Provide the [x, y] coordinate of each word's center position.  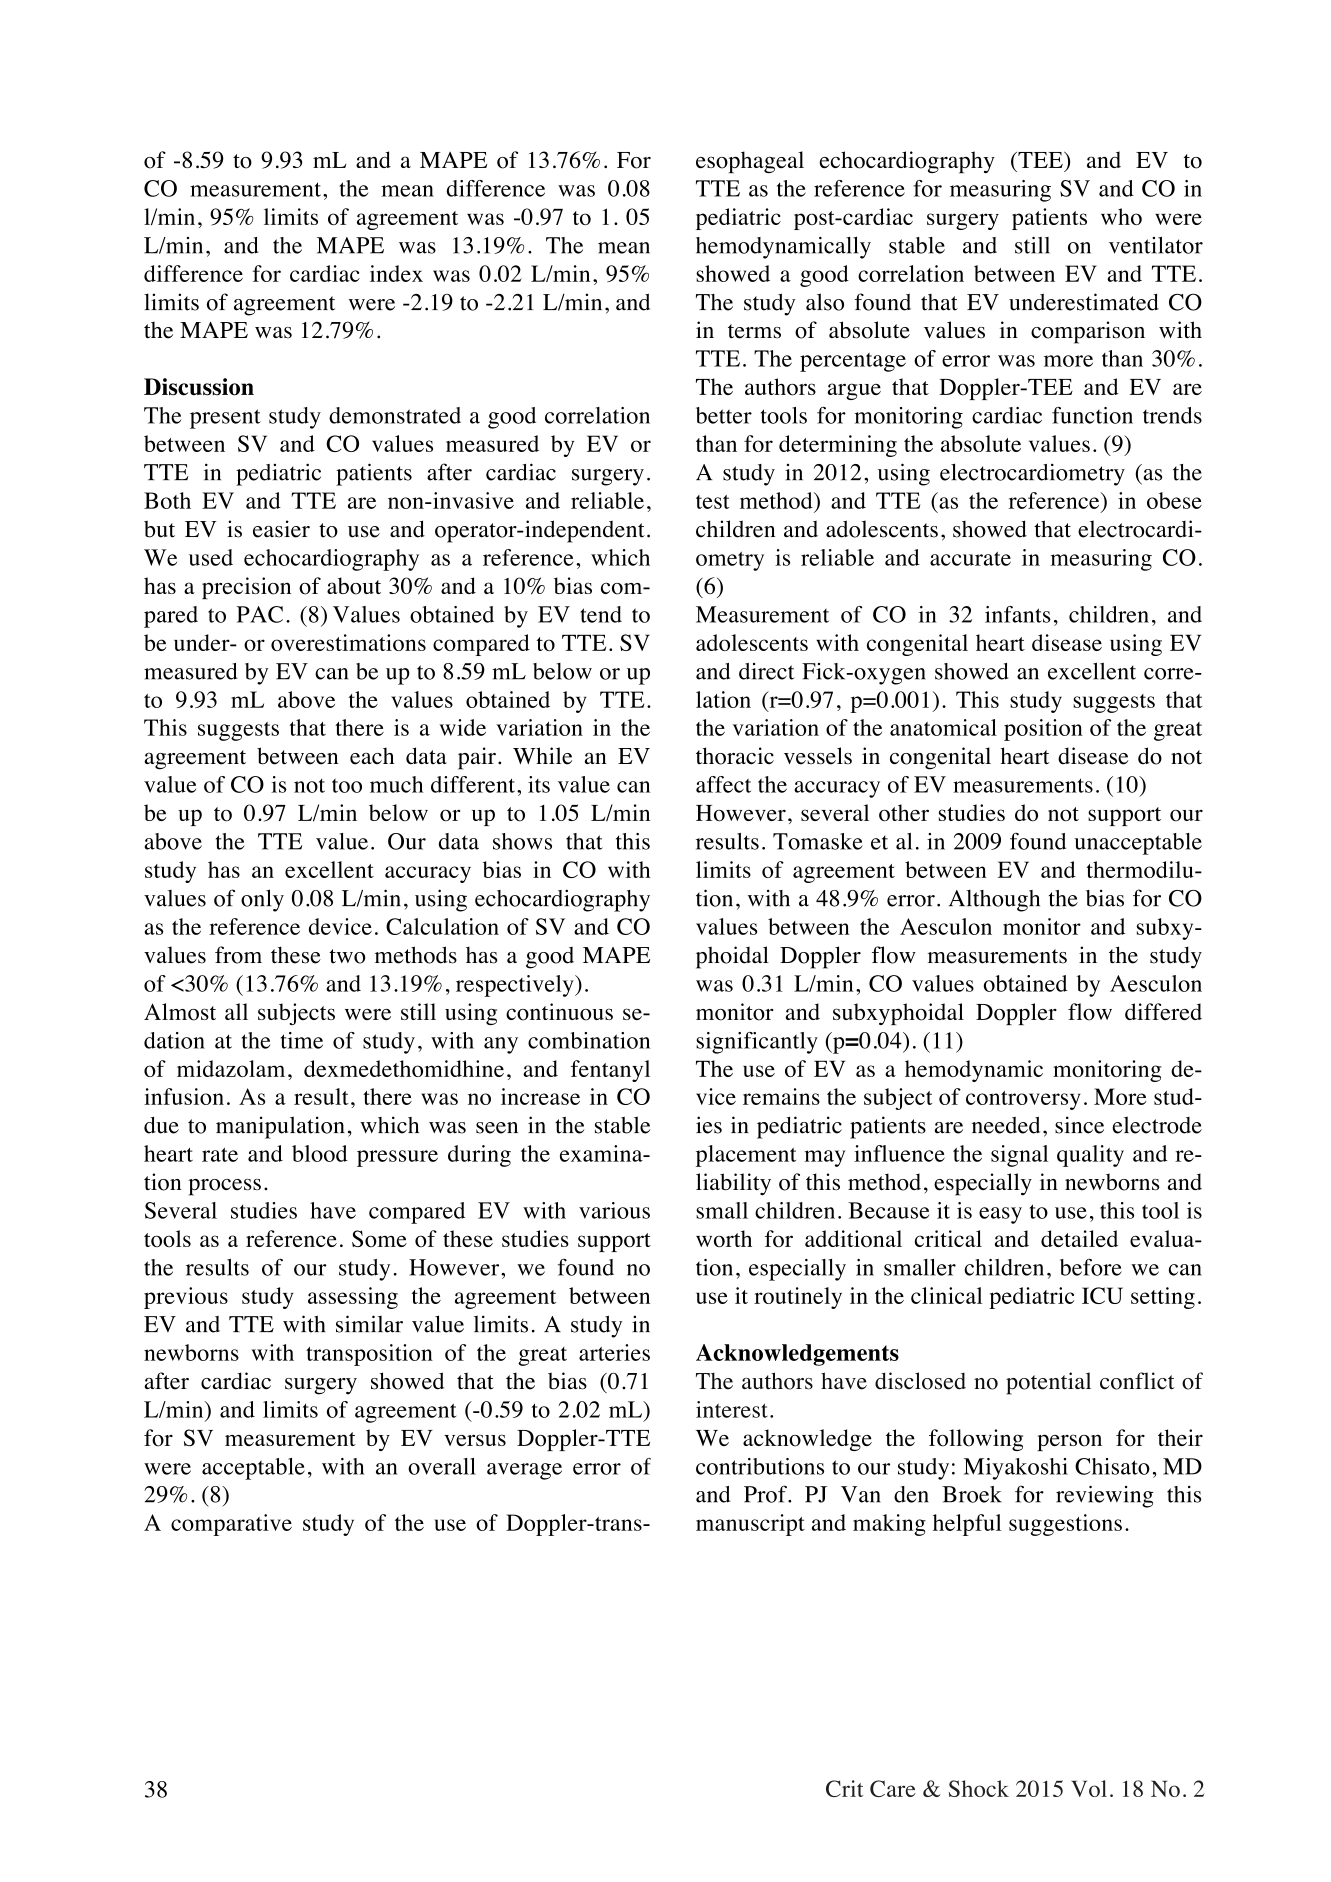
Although [994, 901]
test [713, 502]
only [262, 900]
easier [281, 529]
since [1079, 1125]
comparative [231, 1525]
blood [320, 1153]
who [1121, 216]
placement [746, 1156]
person [1070, 1442]
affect [723, 784]
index [396, 273]
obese [1174, 500]
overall [442, 1466]
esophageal [750, 162]
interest [732, 1409]
